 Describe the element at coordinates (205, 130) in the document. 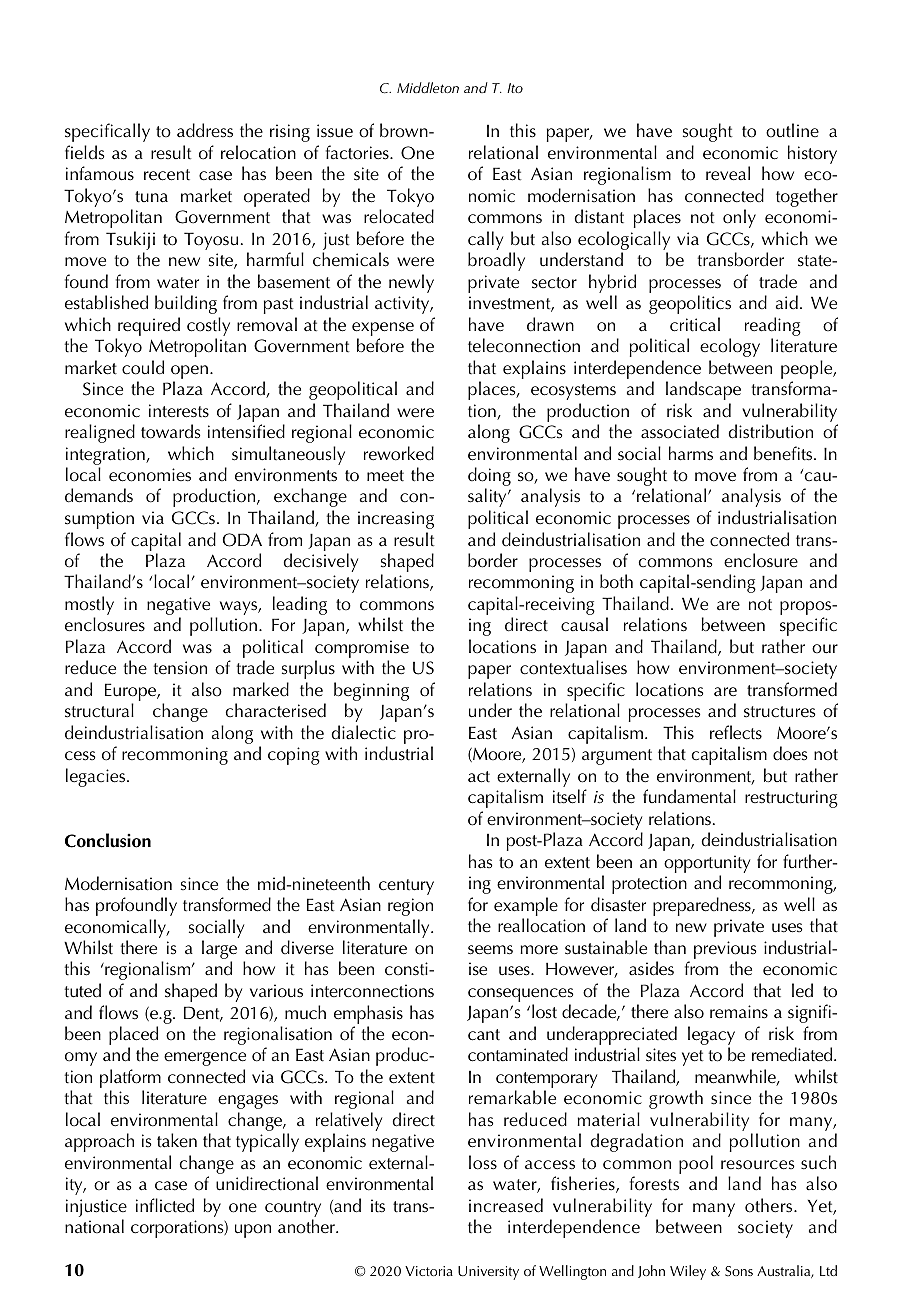

I see `address` at that location.
